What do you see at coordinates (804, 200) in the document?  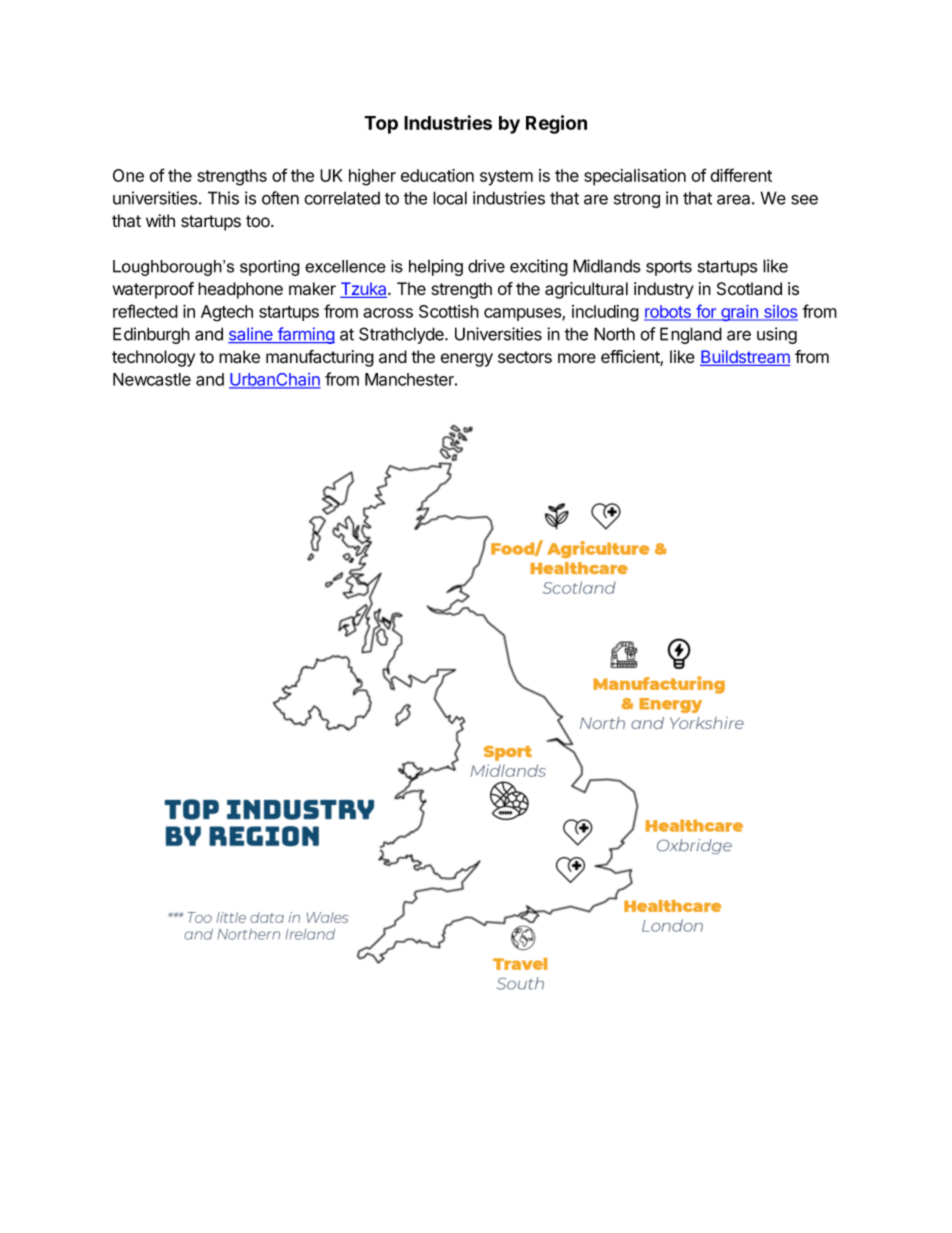 I see `see` at bounding box center [804, 200].
